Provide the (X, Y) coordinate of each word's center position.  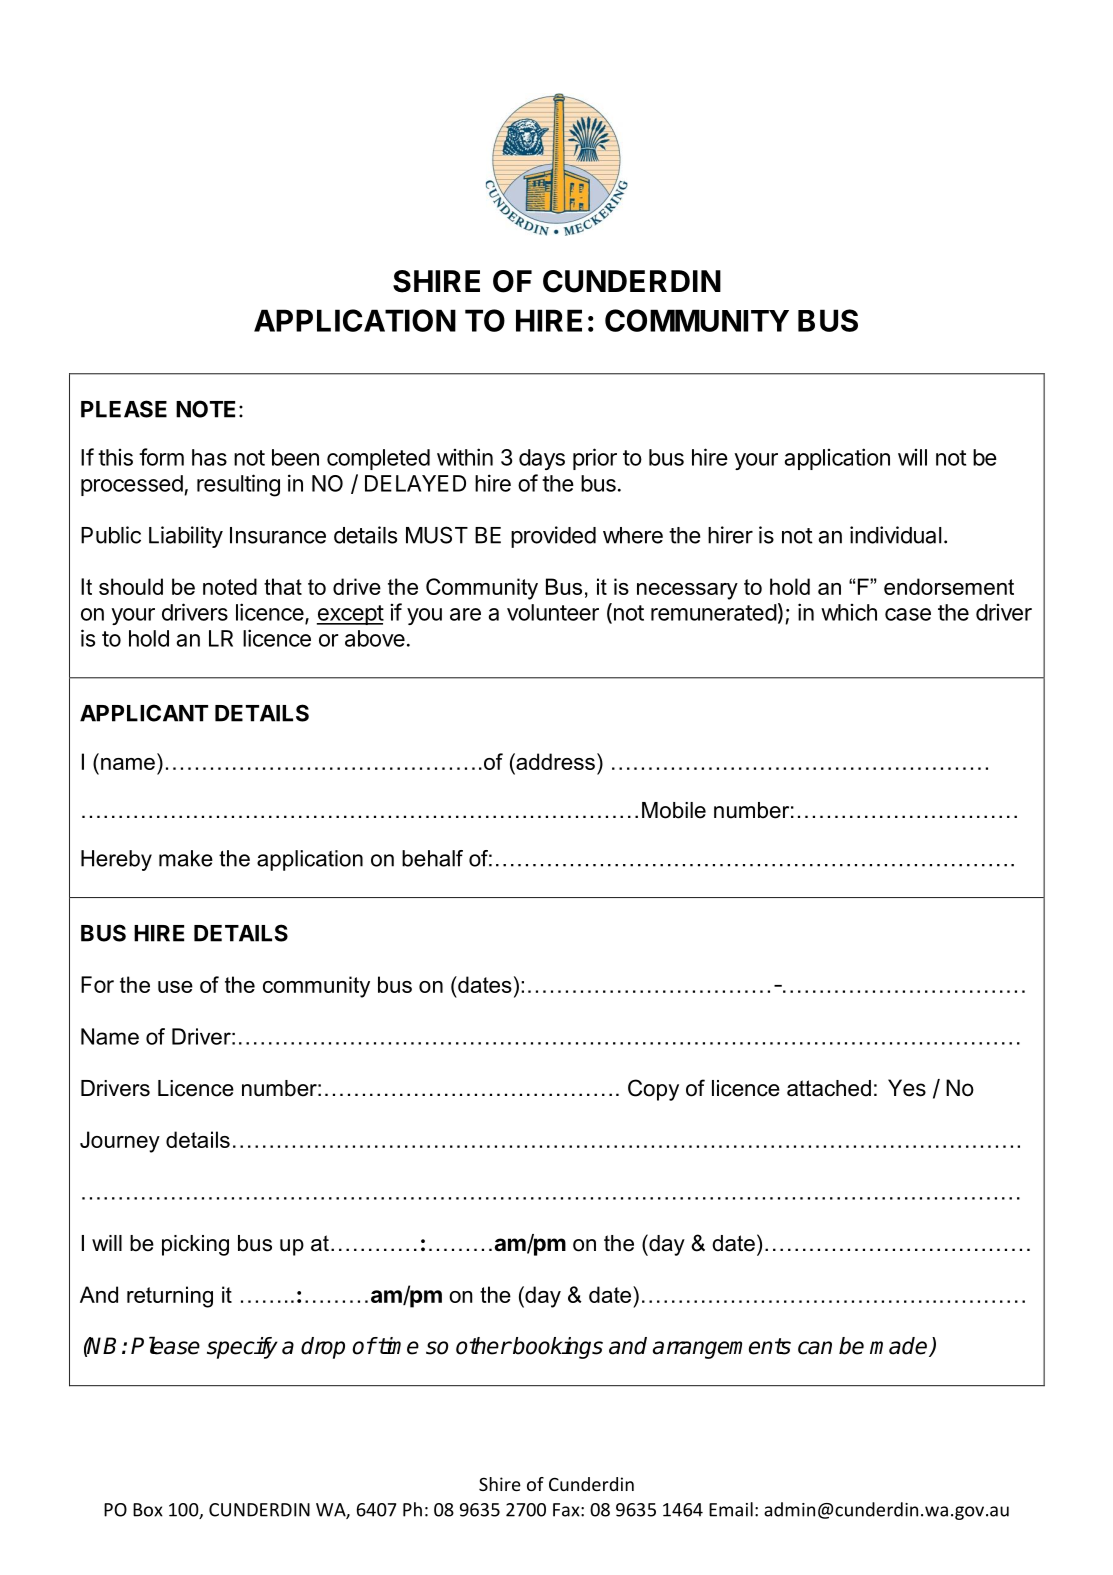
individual (896, 535)
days (542, 459)
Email (731, 1509)
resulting (238, 485)
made (900, 1347)
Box (148, 1510)
